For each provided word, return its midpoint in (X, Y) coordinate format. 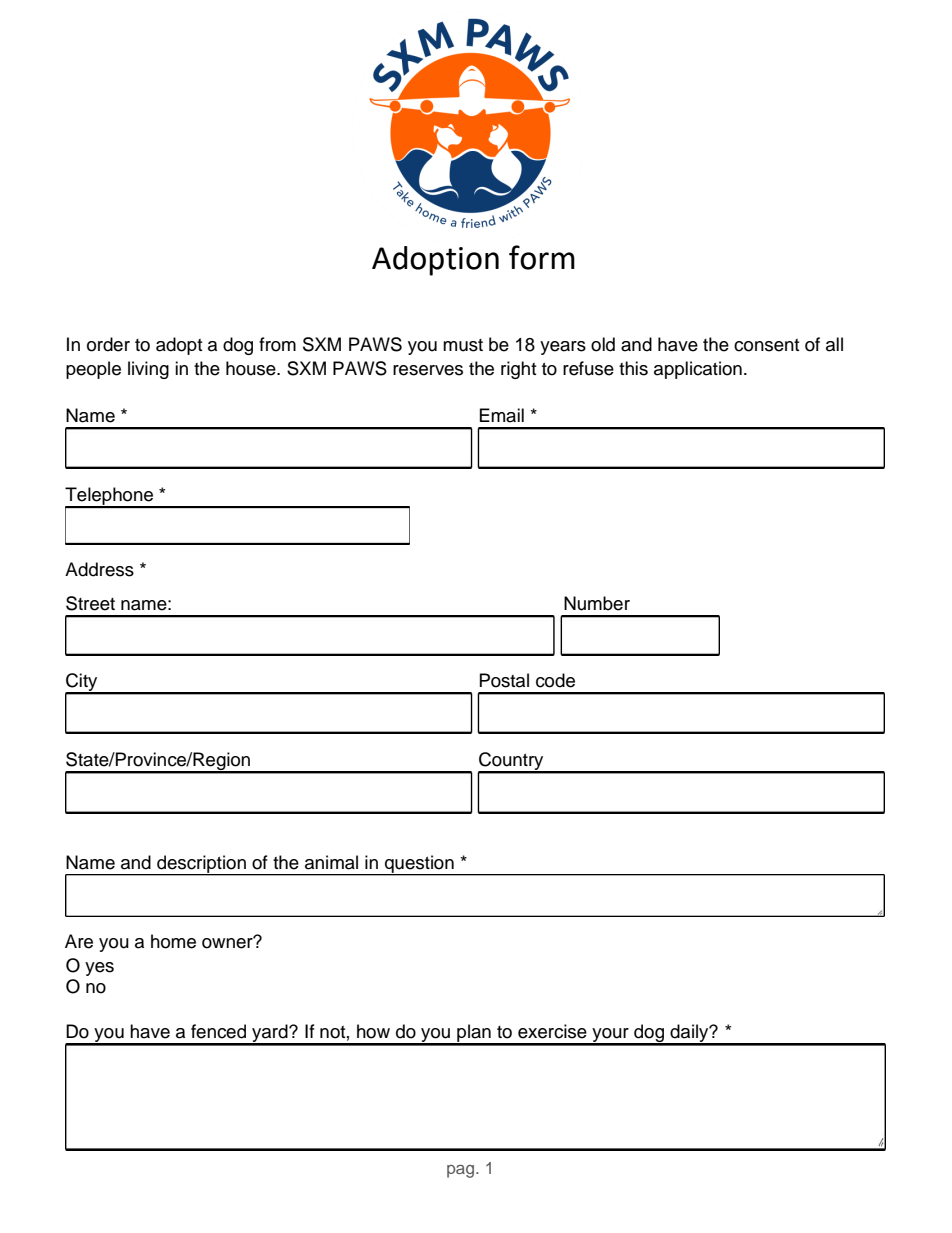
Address (99, 569)
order (108, 344)
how (373, 1031)
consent (766, 345)
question (419, 865)
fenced (218, 1031)
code (555, 680)
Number (597, 603)
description (201, 865)
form (542, 257)
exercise (552, 1031)
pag (462, 1171)
